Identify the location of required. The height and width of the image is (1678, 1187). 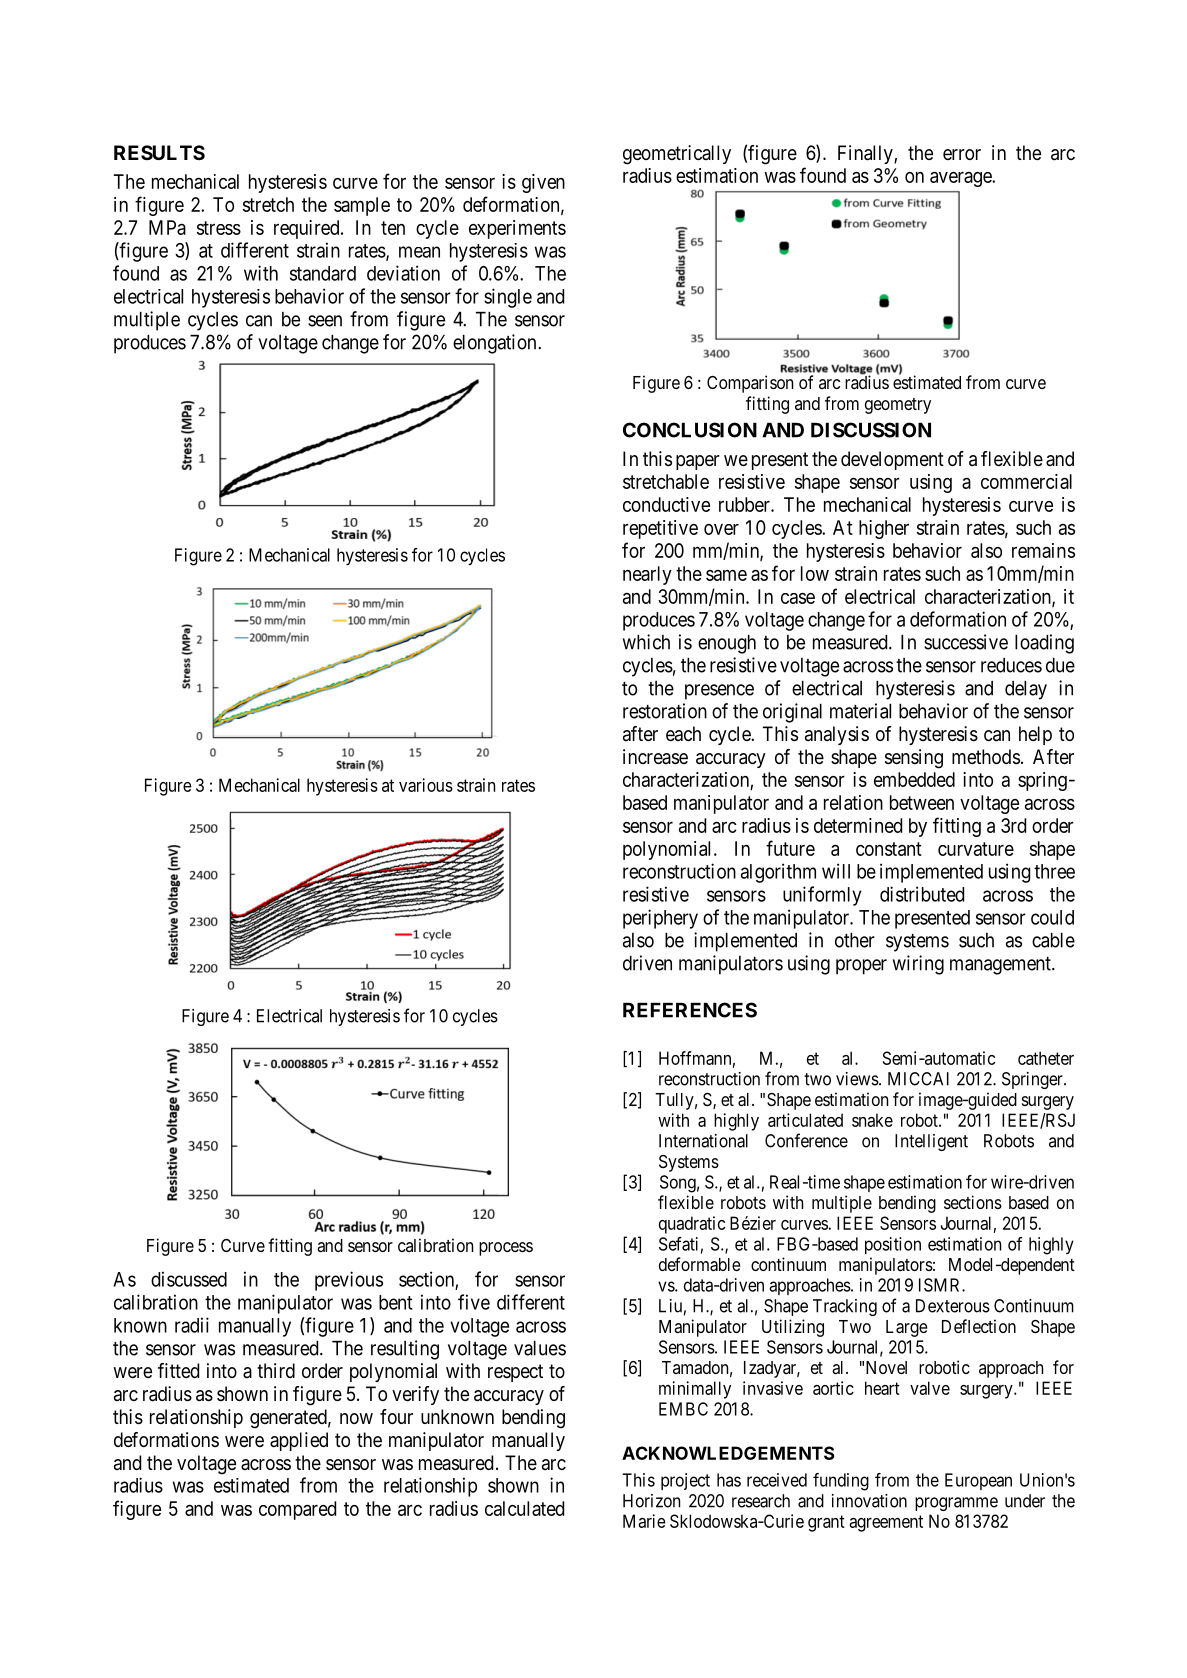
(308, 229).
